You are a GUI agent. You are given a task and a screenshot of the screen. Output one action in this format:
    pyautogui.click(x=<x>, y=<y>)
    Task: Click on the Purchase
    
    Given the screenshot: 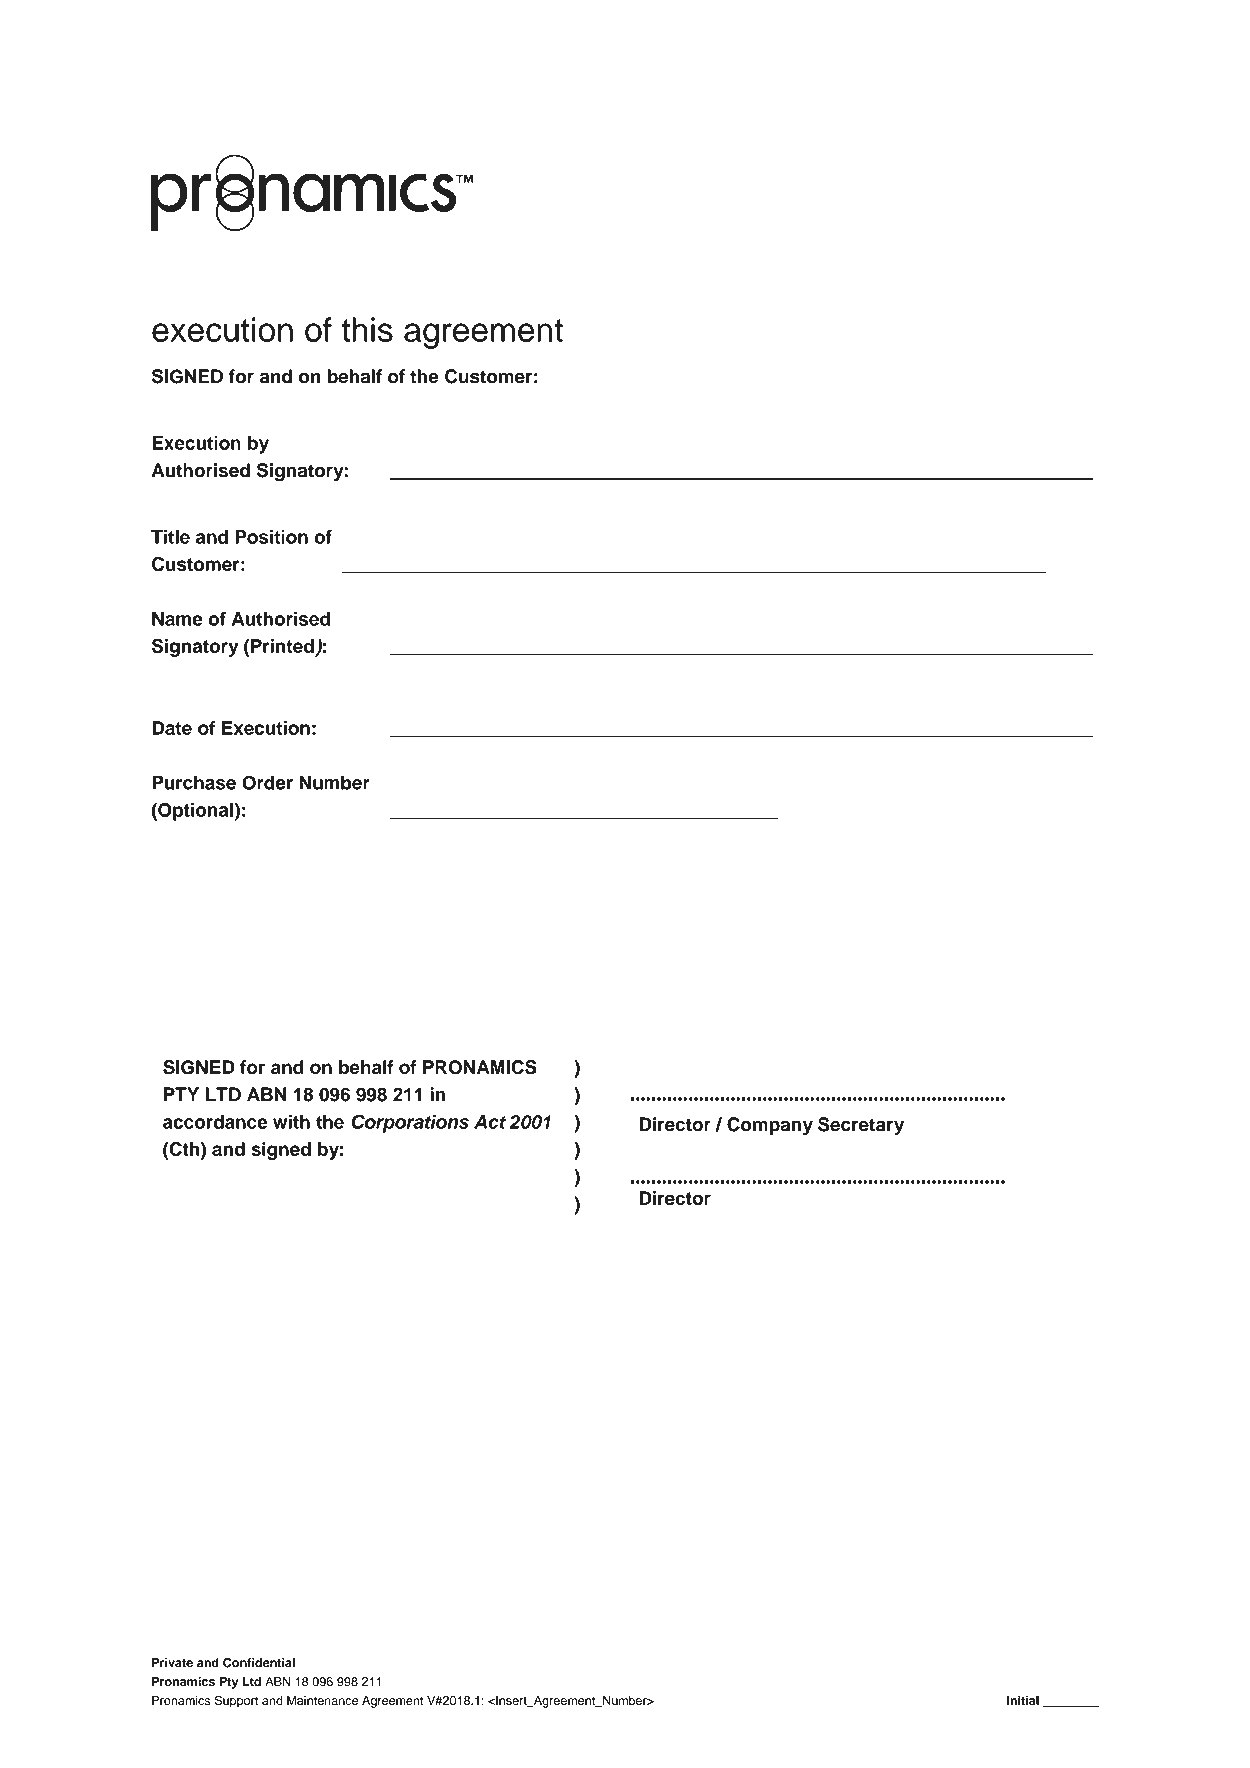 What is the action you would take?
    pyautogui.click(x=194, y=782)
